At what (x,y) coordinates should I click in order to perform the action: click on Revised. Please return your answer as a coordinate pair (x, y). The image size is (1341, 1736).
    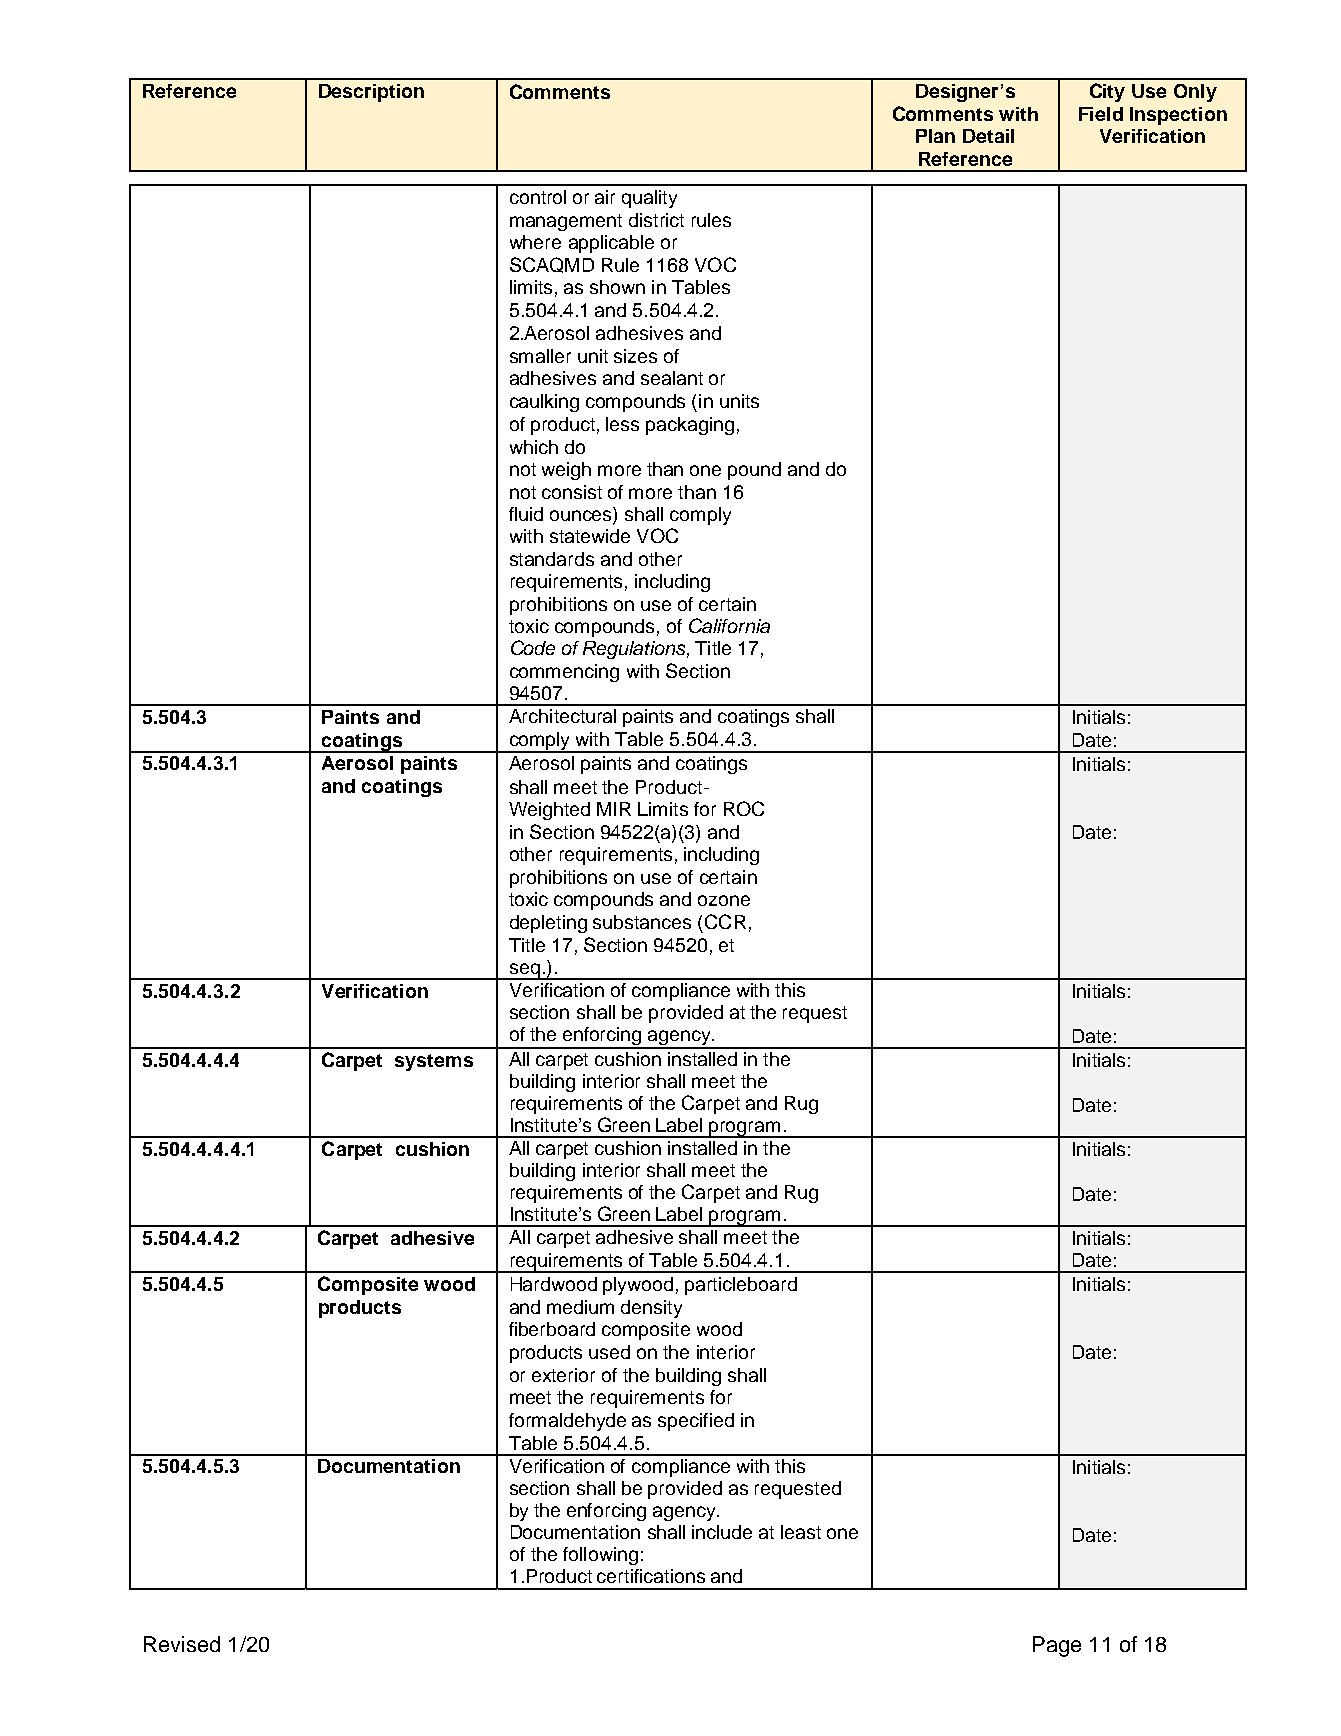
    Looking at the image, I should click on (182, 1644).
